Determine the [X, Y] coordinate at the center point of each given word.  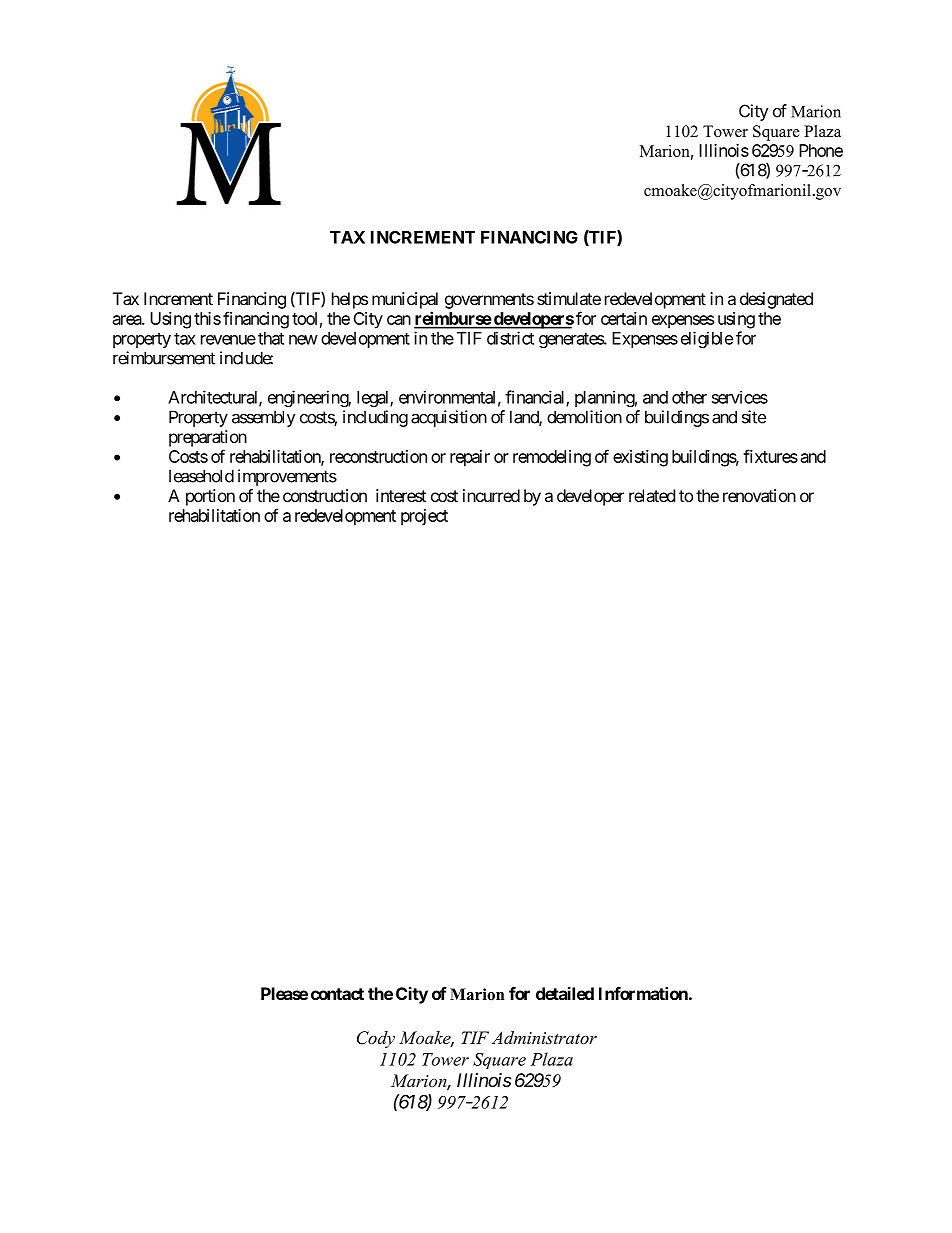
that [271, 338]
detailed [565, 993]
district [510, 338]
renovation [759, 495]
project [424, 517]
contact [337, 994]
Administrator [544, 1037]
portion [210, 497]
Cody [376, 1039]
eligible [707, 339]
